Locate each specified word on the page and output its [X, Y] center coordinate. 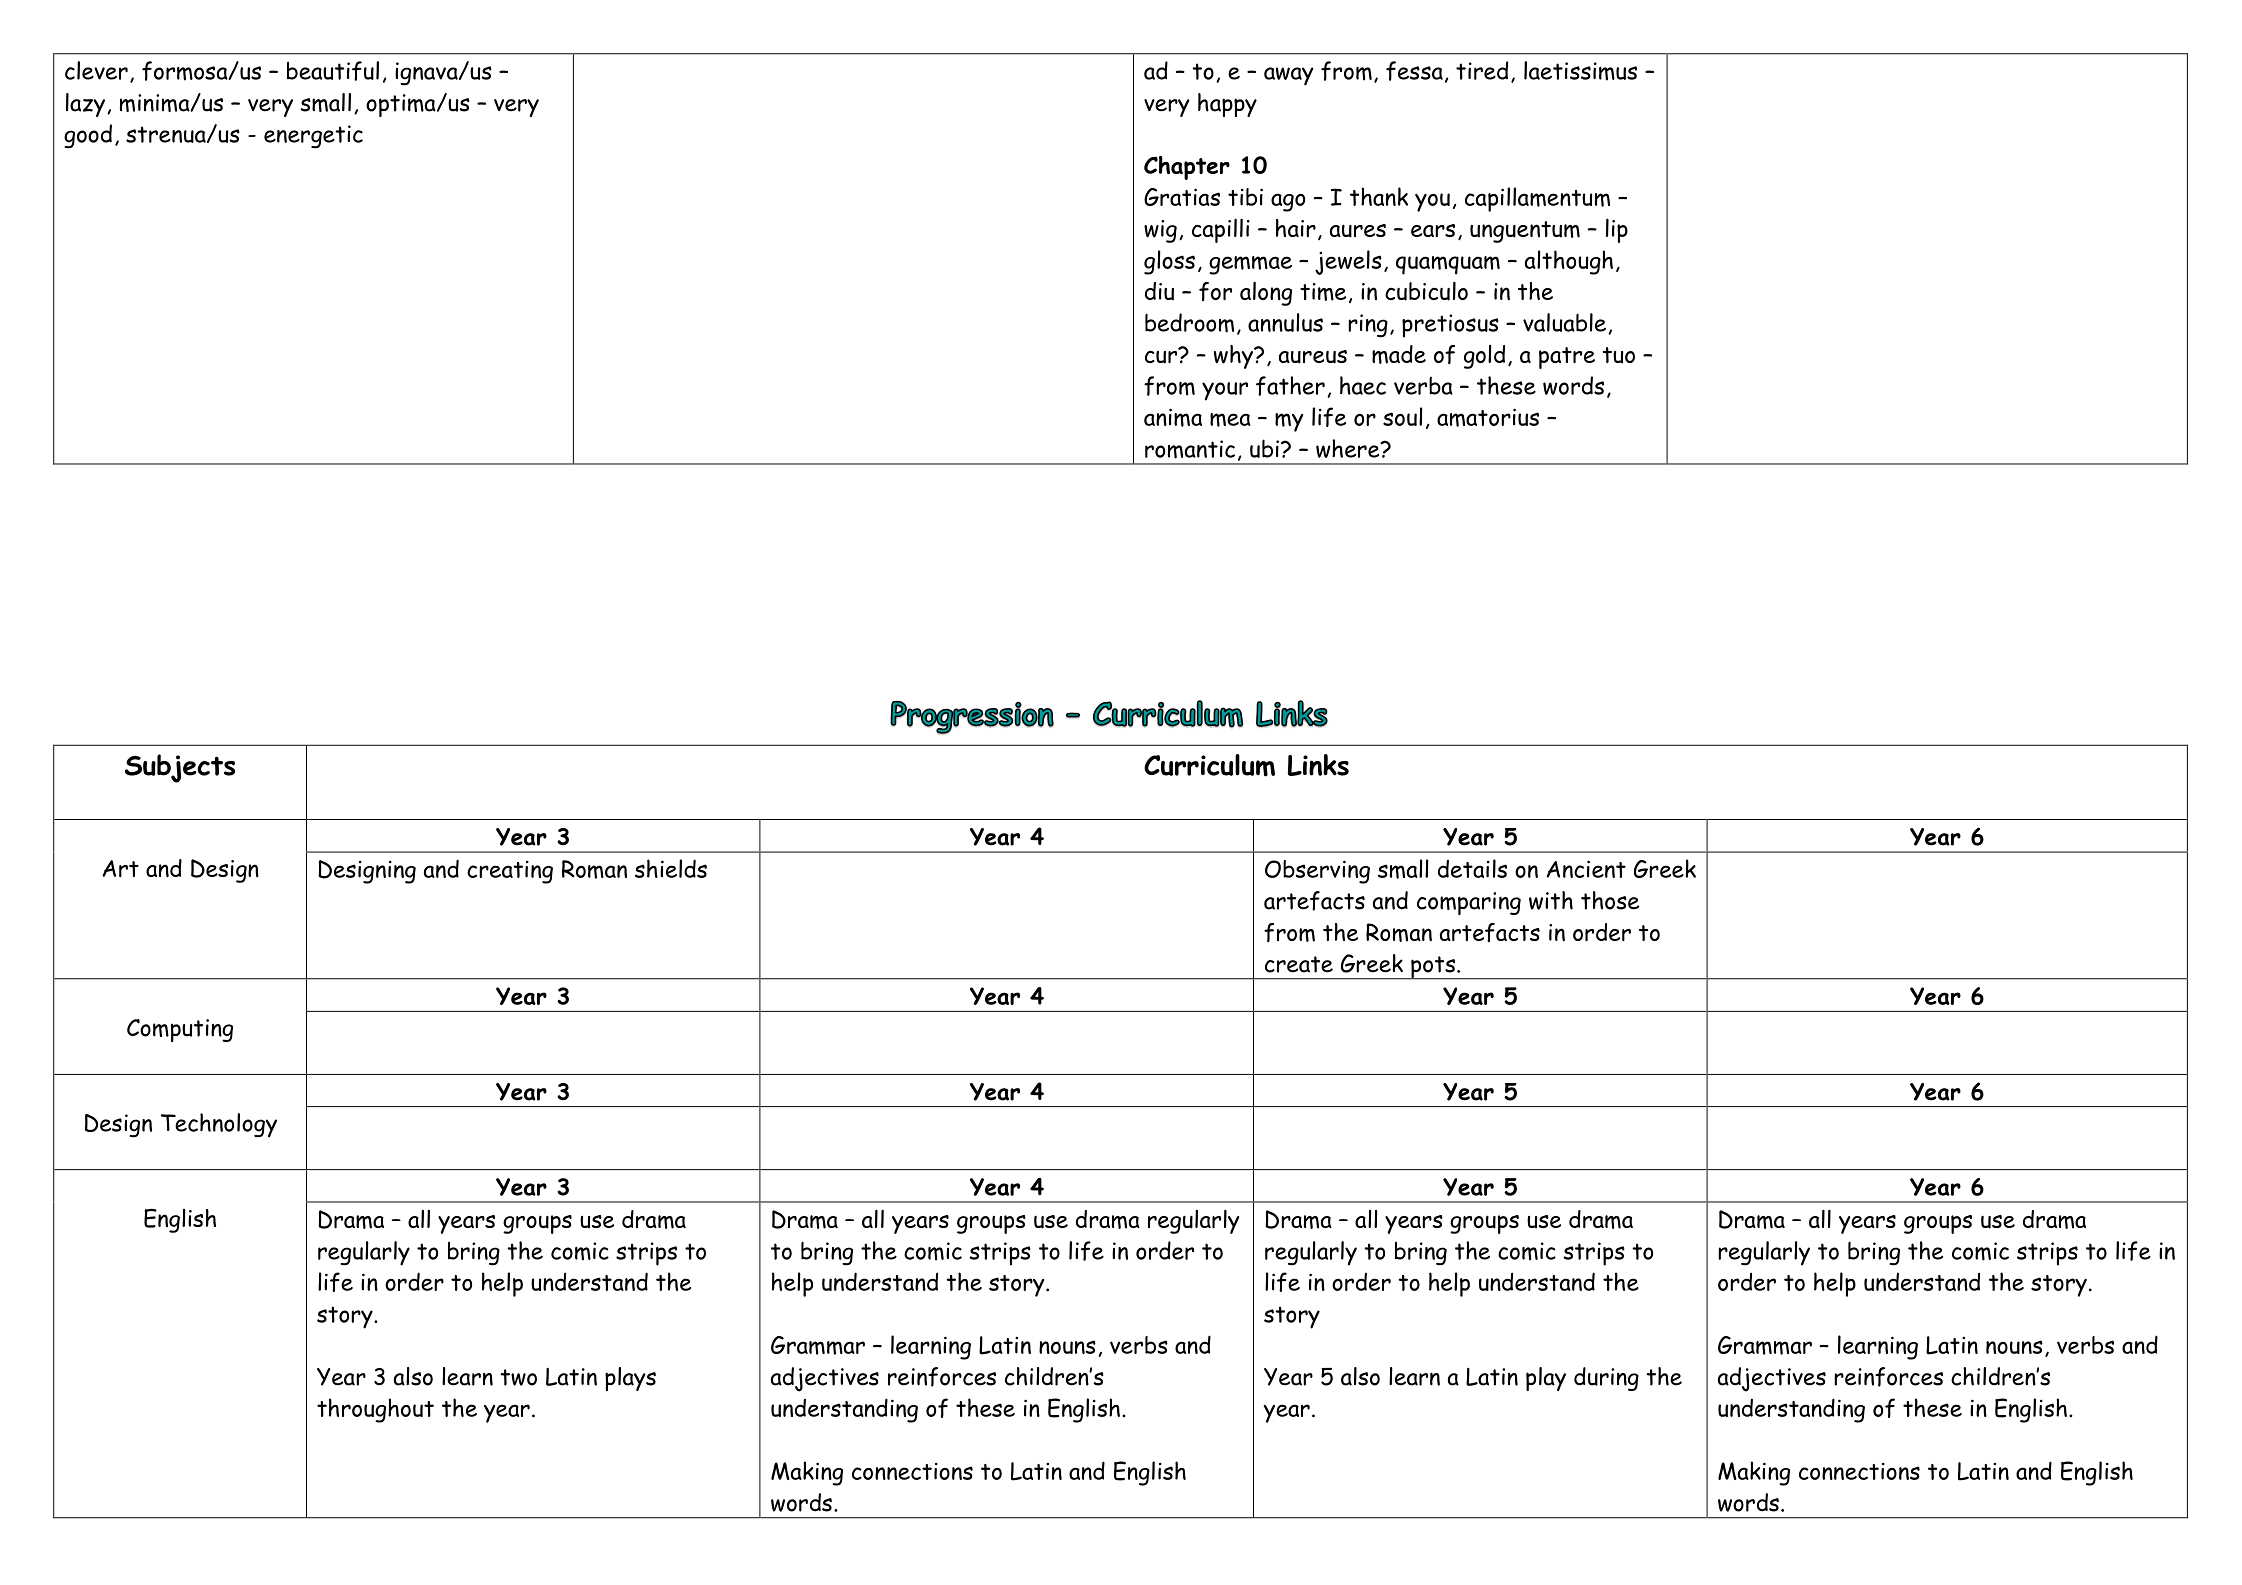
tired [1482, 70]
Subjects [180, 768]
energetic [313, 137]
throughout [375, 1410]
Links [1318, 765]
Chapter [1187, 168]
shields [671, 868]
